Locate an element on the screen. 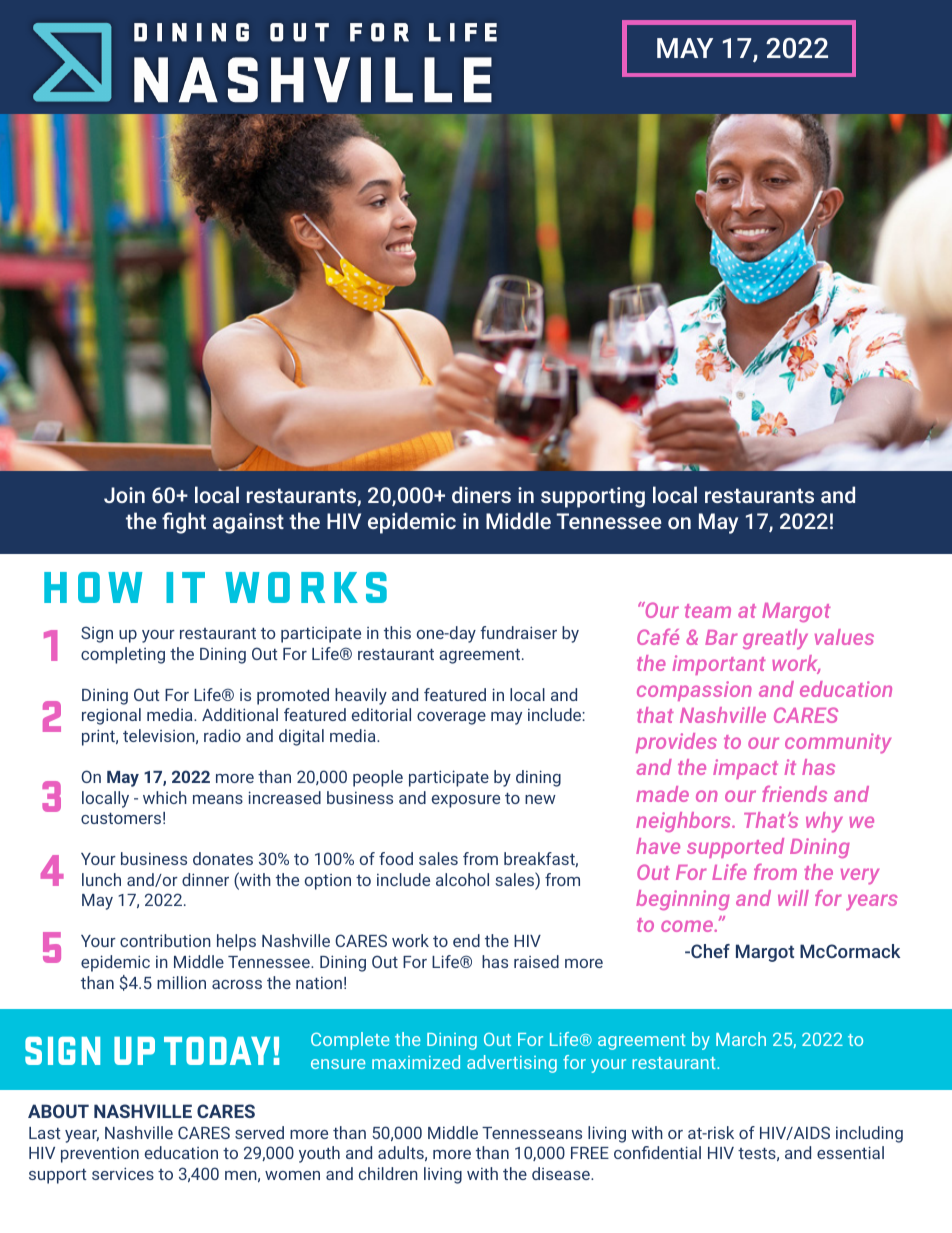 This screenshot has height=1233, width=952. team is located at coordinates (708, 611).
